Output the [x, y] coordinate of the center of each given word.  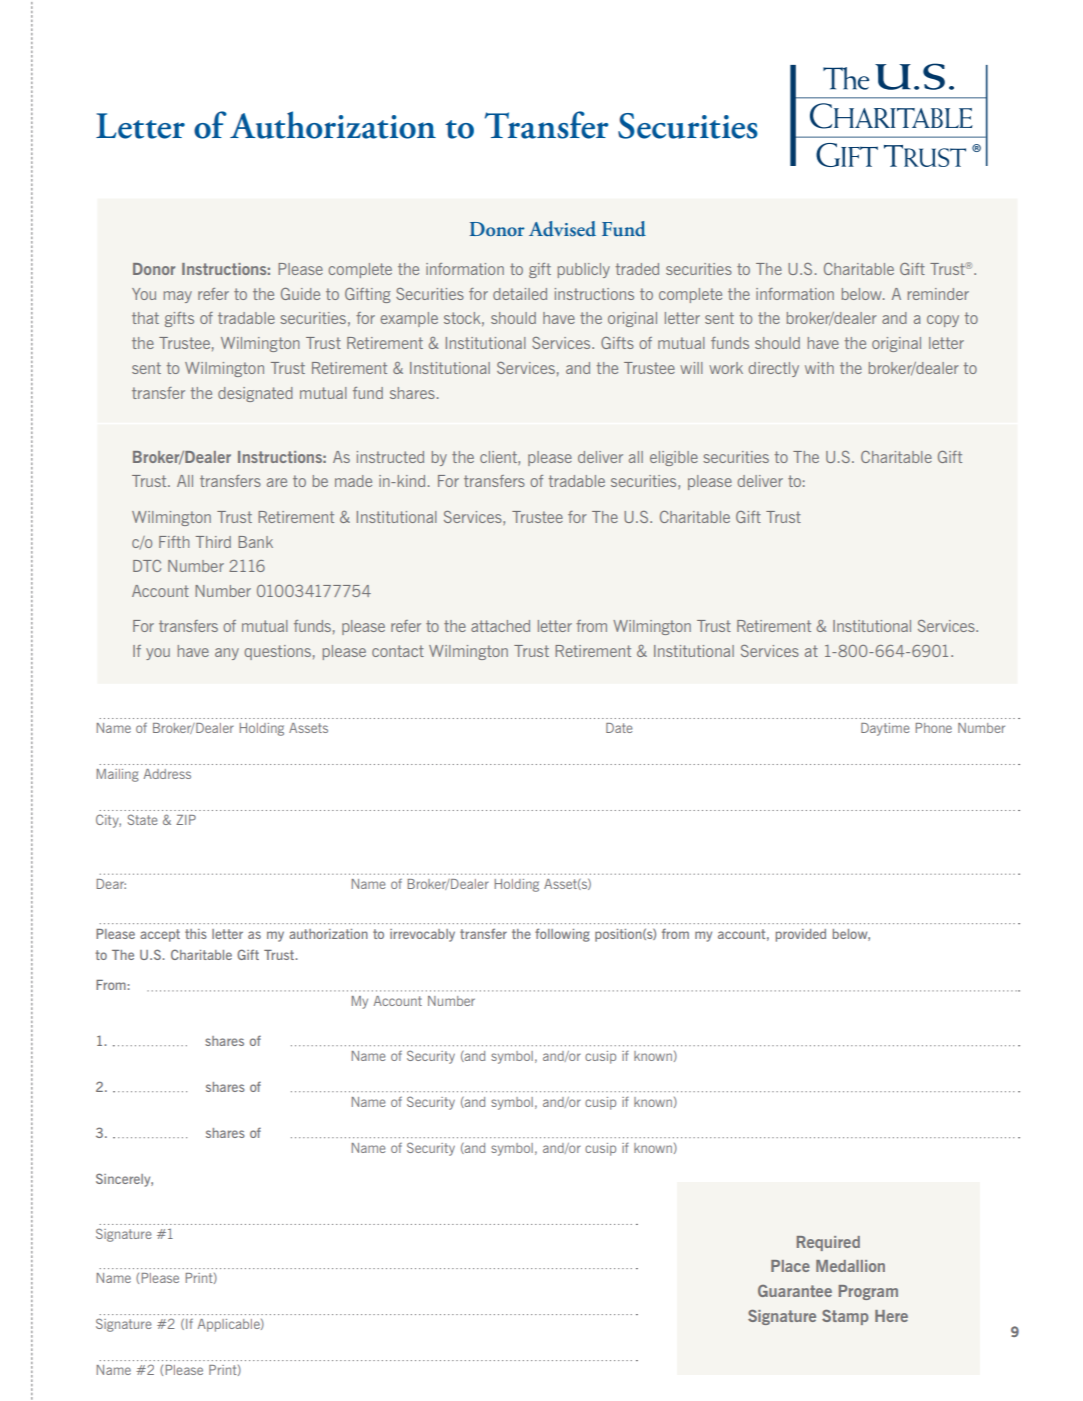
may [178, 297]
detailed [520, 294]
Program [868, 1292]
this [196, 934]
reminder [938, 294]
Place [790, 1266]
